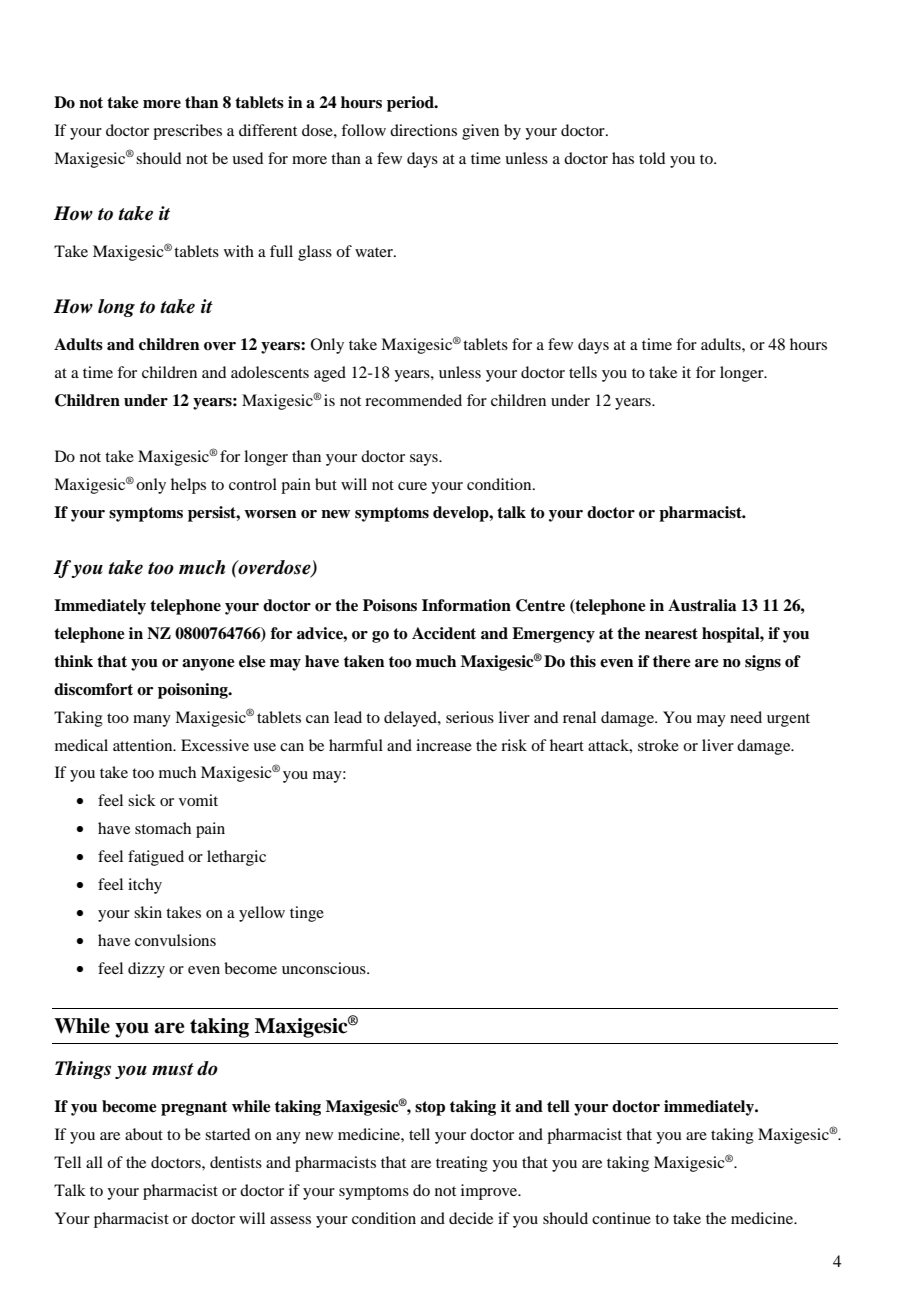  What do you see at coordinates (187, 132) in the document?
I see `prescribes` at bounding box center [187, 132].
